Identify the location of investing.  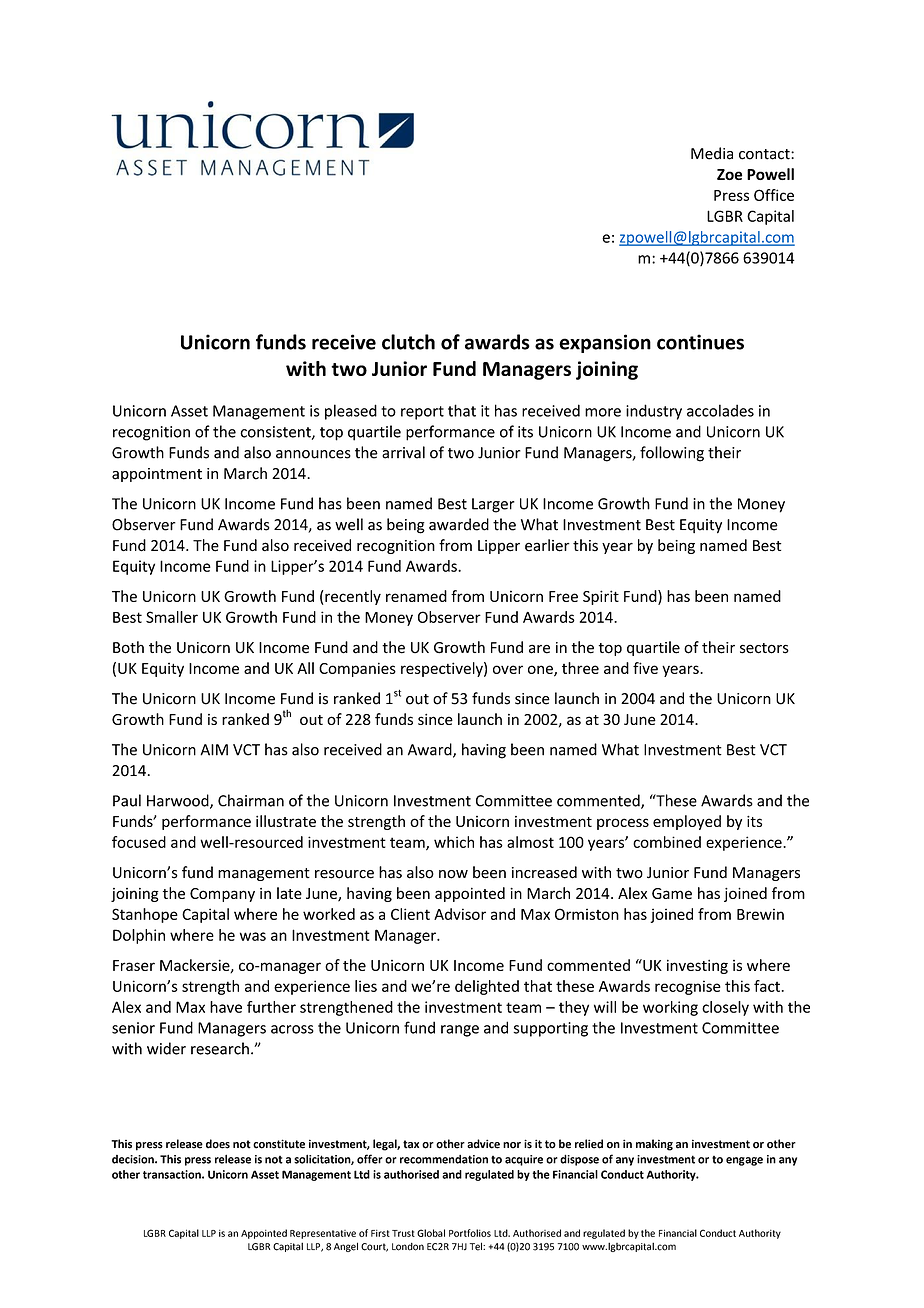
(697, 966).
